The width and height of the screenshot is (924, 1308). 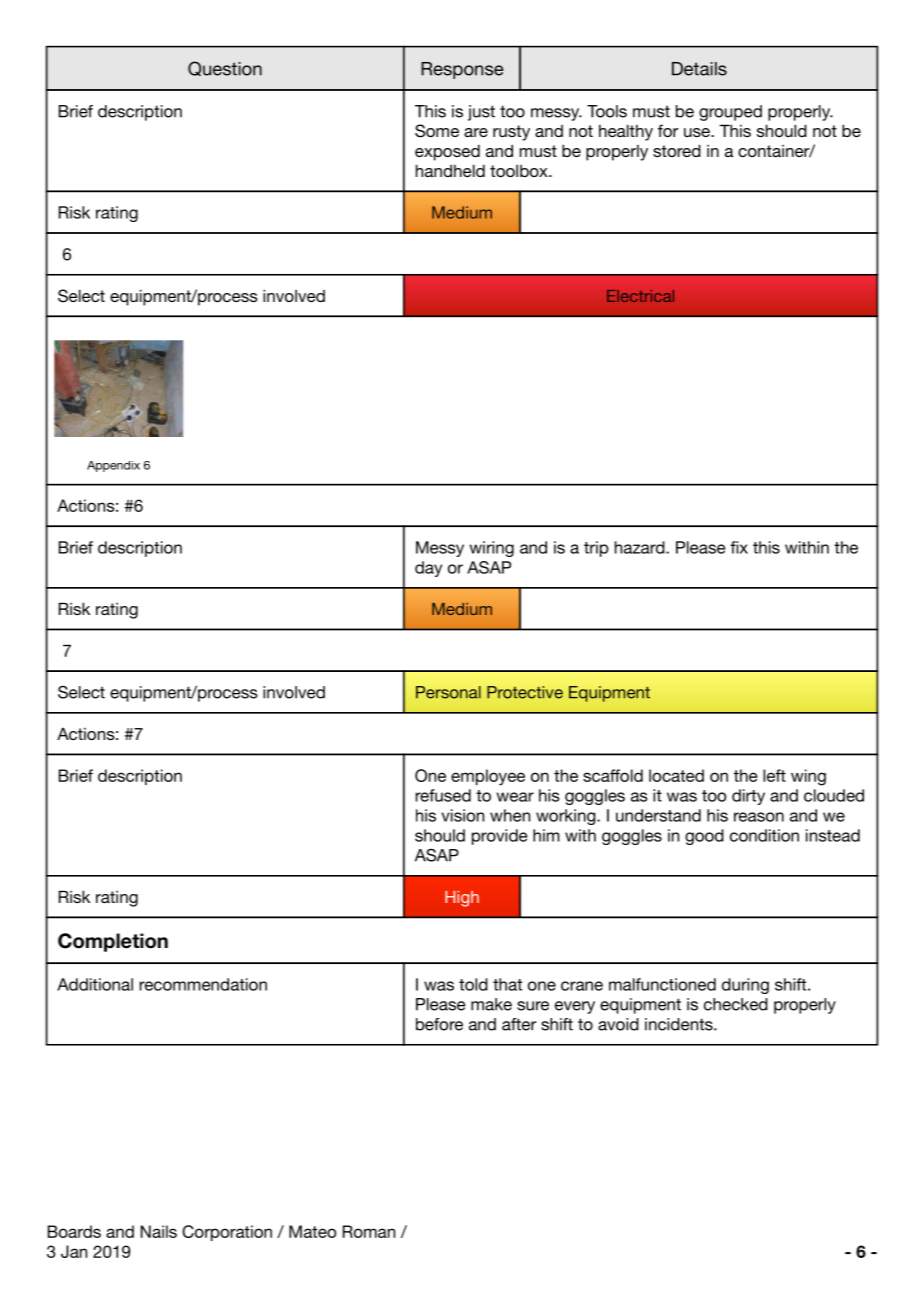 I want to click on condition, so click(x=764, y=835).
